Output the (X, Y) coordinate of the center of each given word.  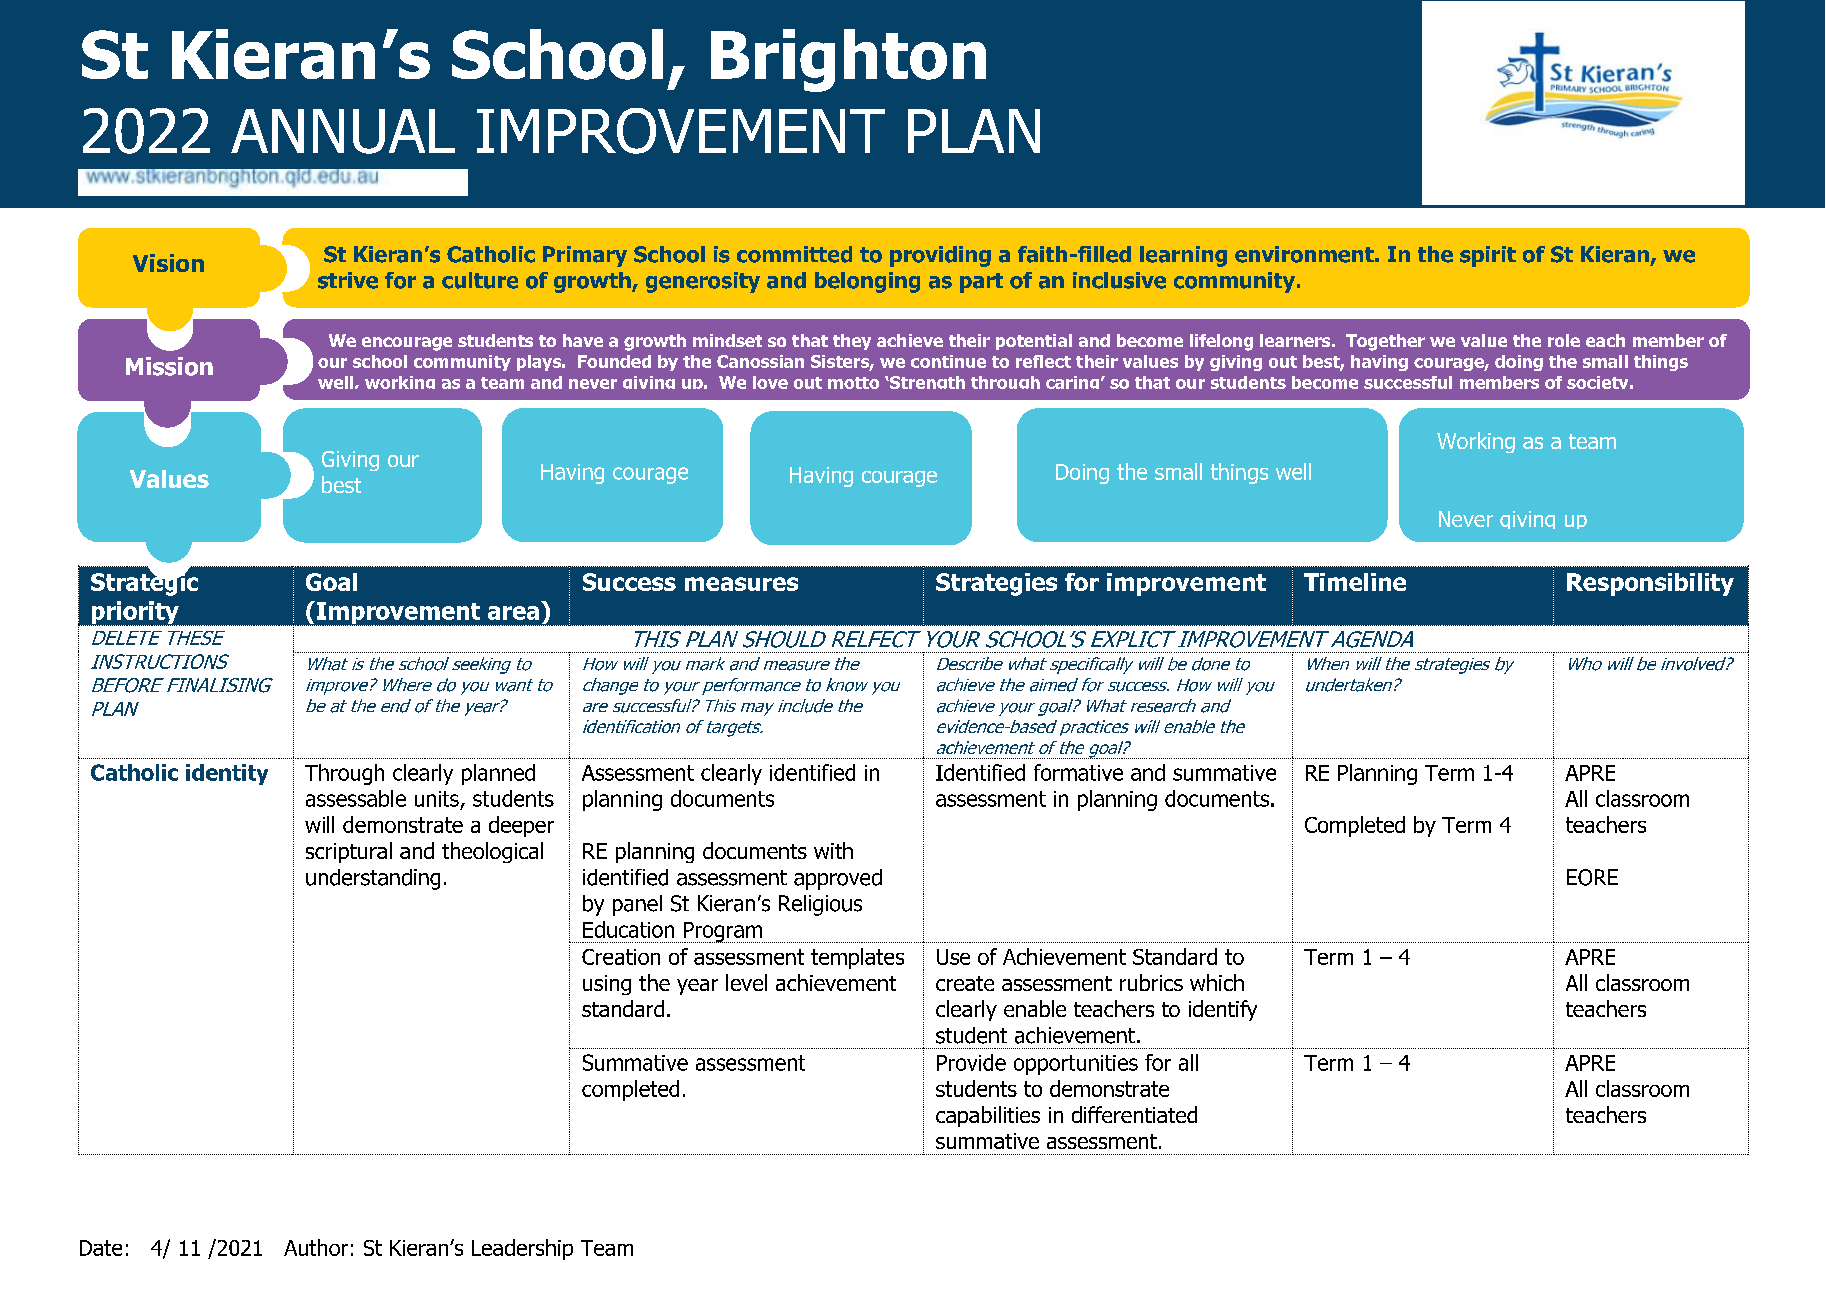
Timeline (1355, 582)
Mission (169, 366)
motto (853, 383)
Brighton (848, 60)
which (1217, 982)
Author (316, 1247)
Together (1385, 342)
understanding (373, 879)
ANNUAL (343, 131)
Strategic (144, 583)
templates (857, 958)
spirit (1488, 256)
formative (1078, 772)
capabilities (988, 1116)
